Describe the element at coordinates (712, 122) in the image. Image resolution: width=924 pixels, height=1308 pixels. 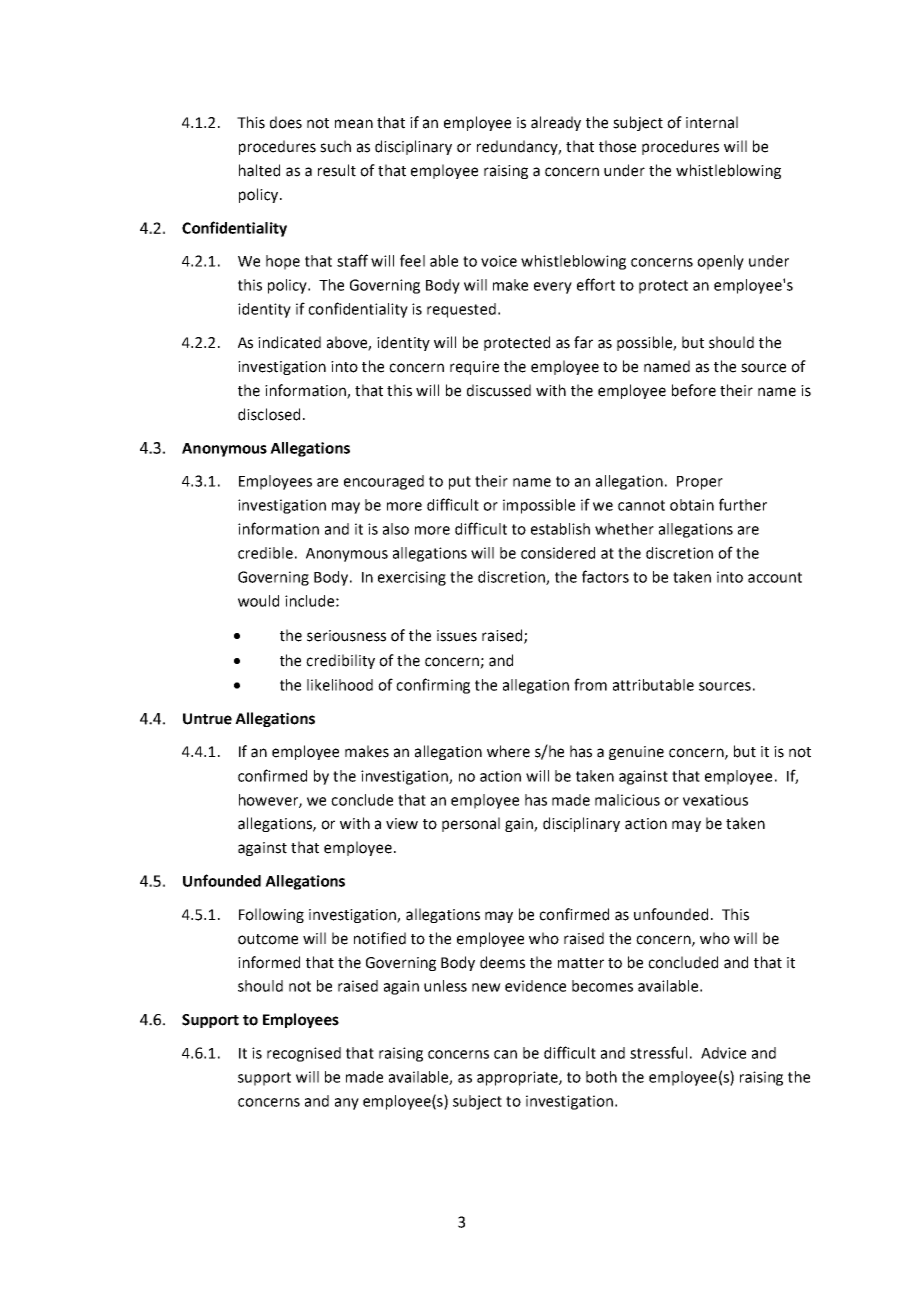
I see `internal` at that location.
